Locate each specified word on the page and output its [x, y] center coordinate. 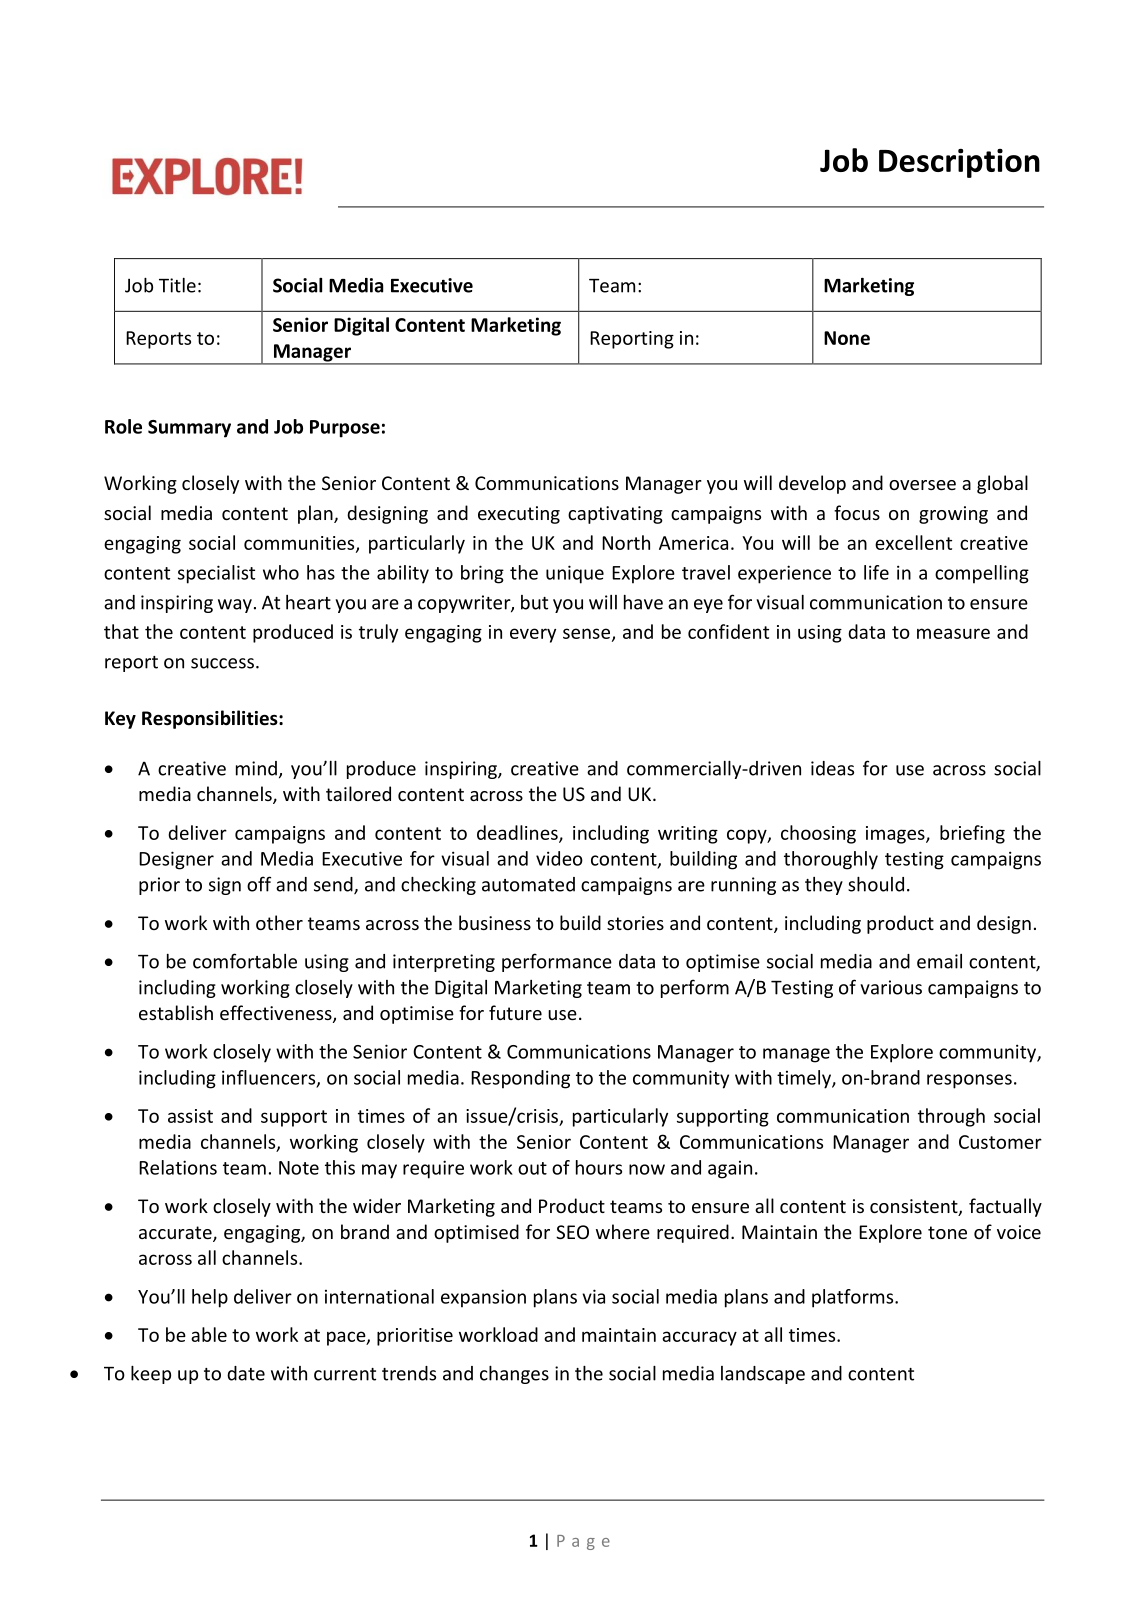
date [246, 1373]
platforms [854, 1298]
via [593, 1296]
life [876, 572]
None [847, 338]
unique [575, 574]
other [279, 922]
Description [959, 163]
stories [635, 923]
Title [177, 285]
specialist [216, 574]
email [939, 961]
